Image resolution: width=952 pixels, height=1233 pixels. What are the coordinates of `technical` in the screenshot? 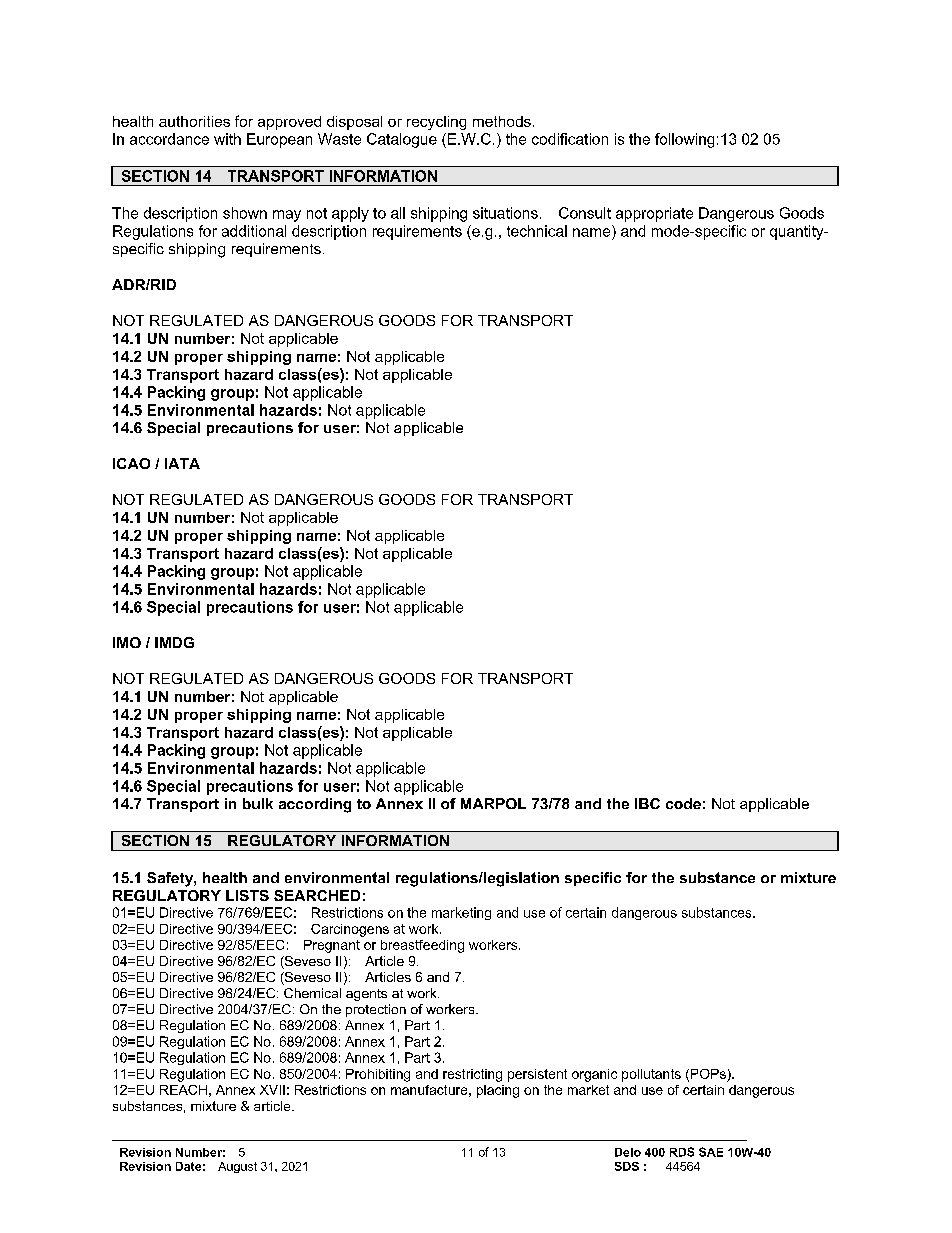 It's located at (537, 231).
